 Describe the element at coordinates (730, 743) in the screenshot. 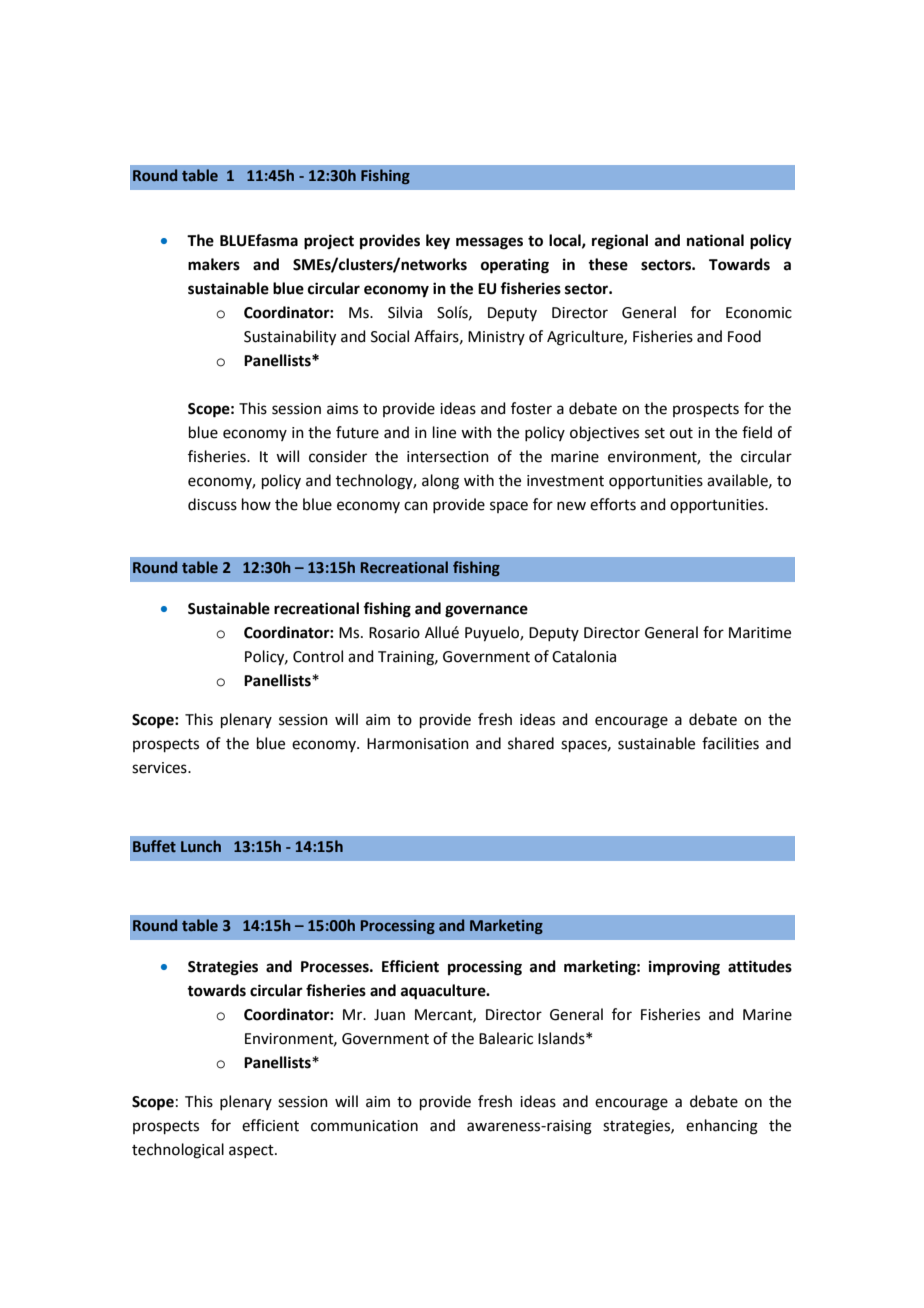

I see `facilities` at that location.
